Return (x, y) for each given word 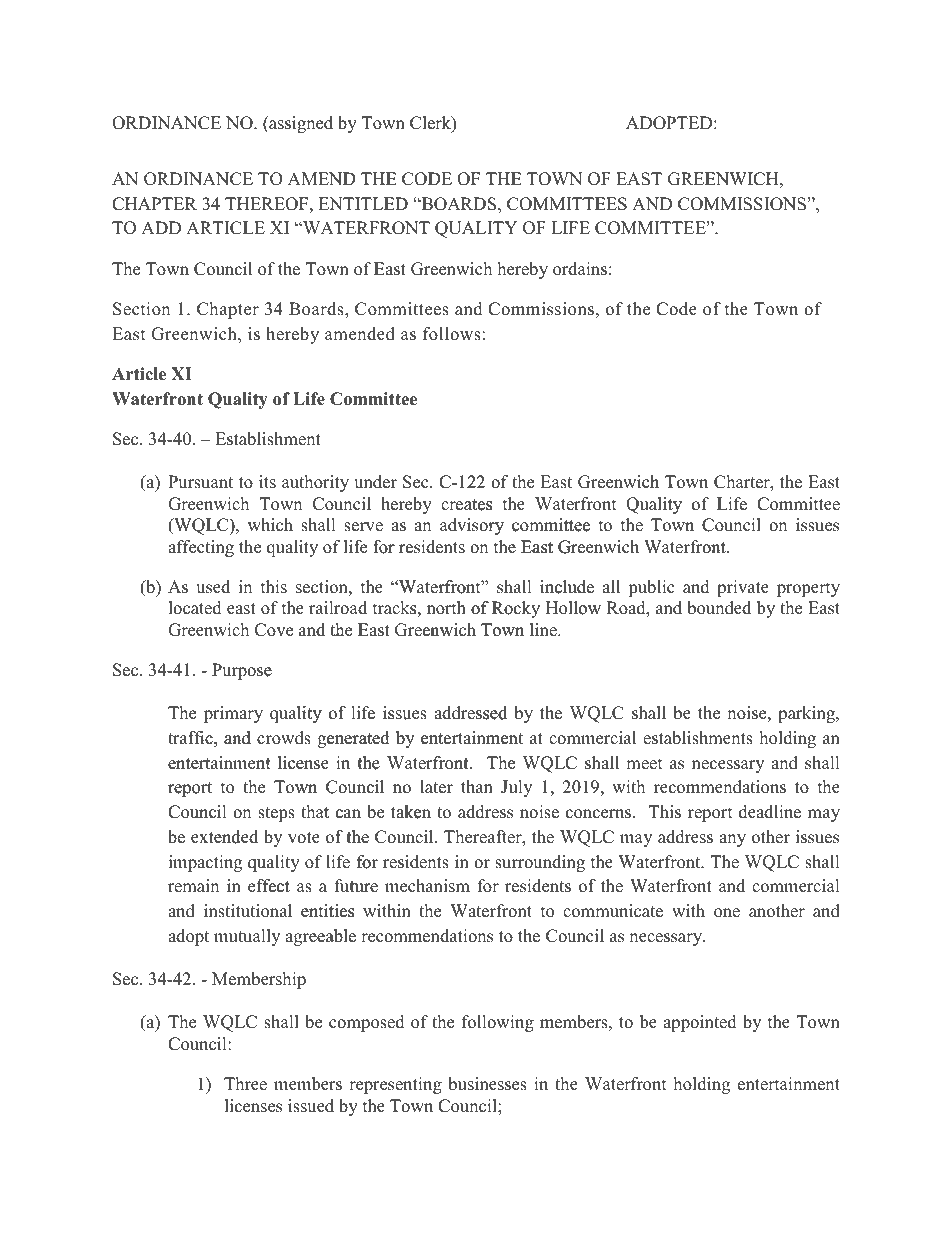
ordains (580, 269)
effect (269, 886)
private (743, 588)
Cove (274, 630)
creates (467, 504)
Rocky (515, 609)
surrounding (540, 863)
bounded (719, 608)
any (732, 840)
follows (452, 334)
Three (245, 1084)
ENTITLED (363, 203)
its (267, 482)
